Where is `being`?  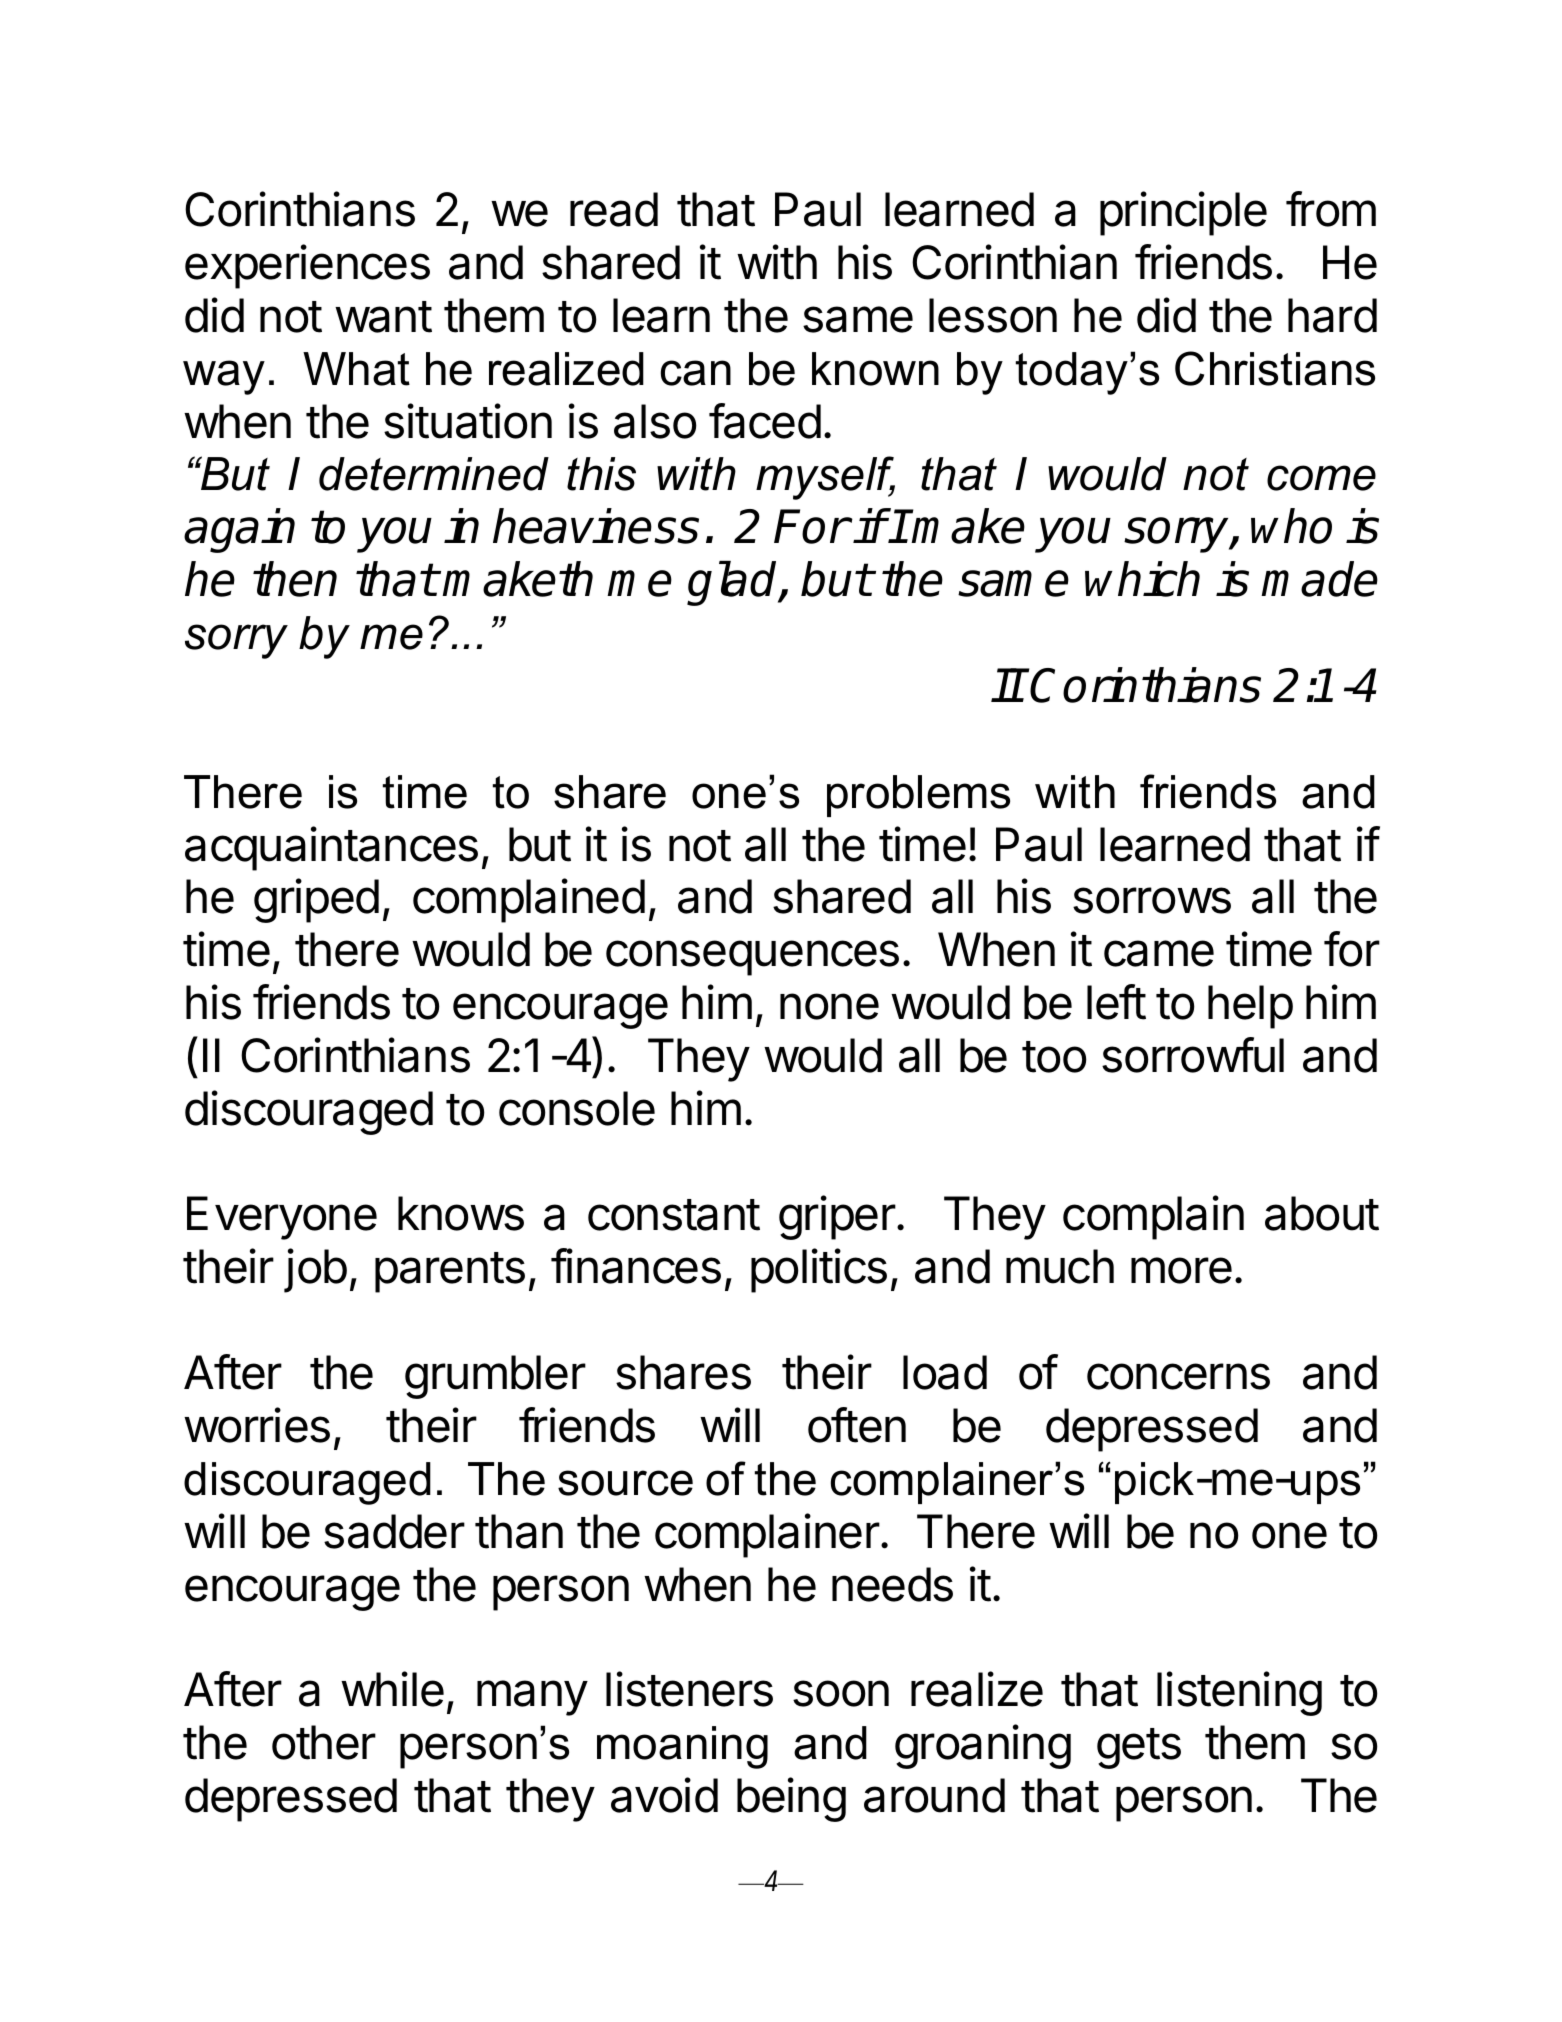
being is located at coordinates (791, 1799).
